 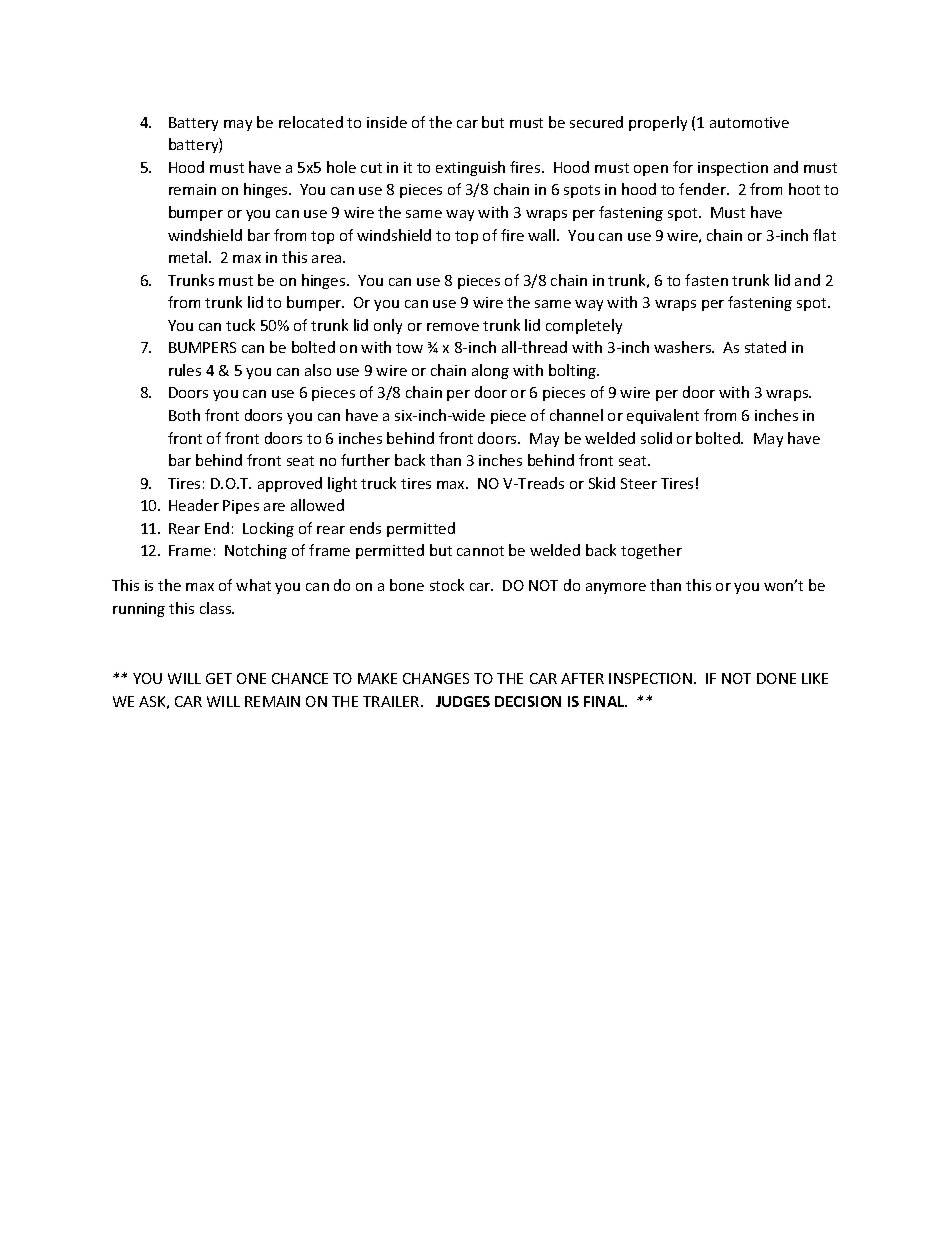 I want to click on stock, so click(x=447, y=585).
